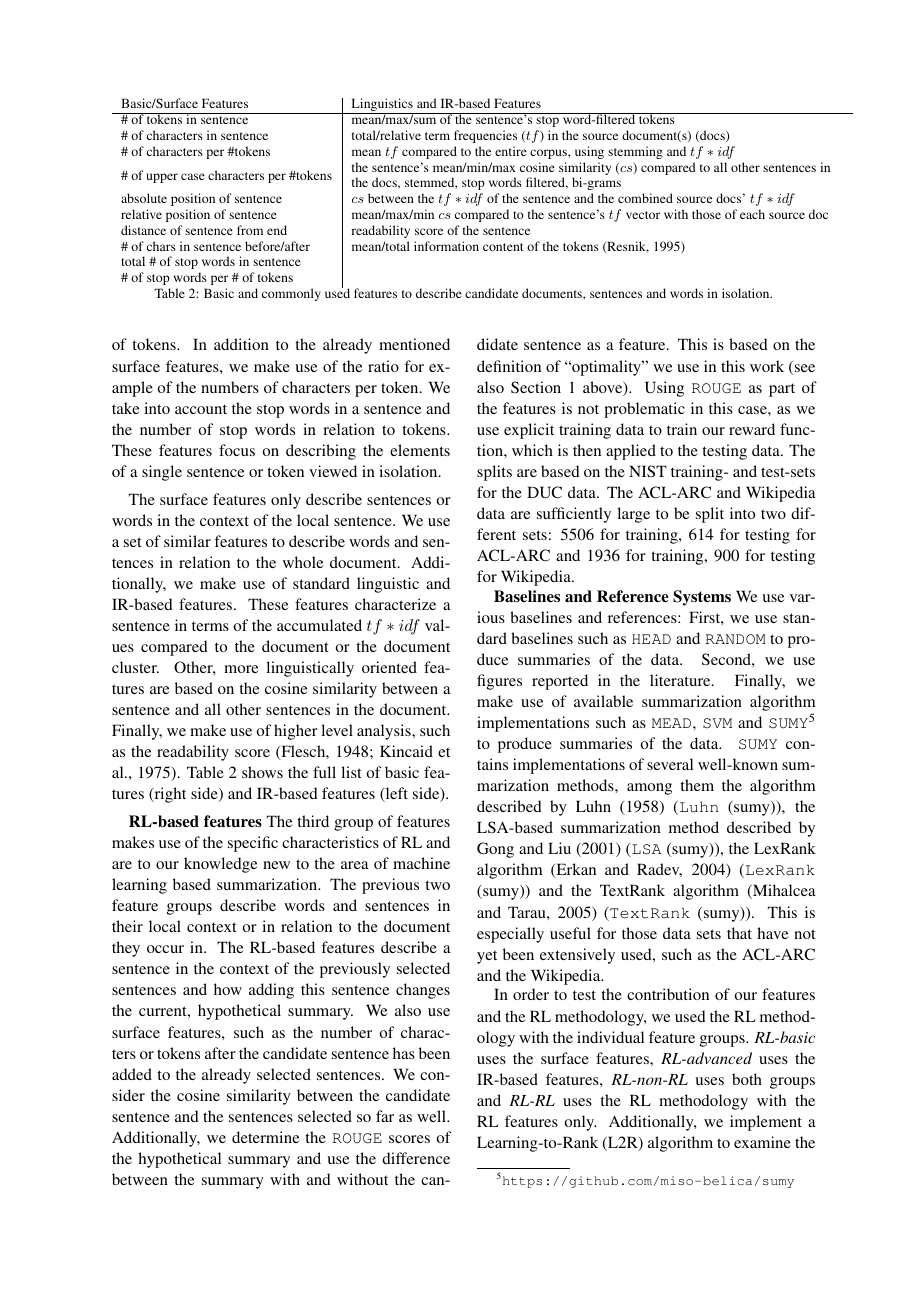 This screenshot has width=924, height=1308. I want to click on each, so click(752, 214).
